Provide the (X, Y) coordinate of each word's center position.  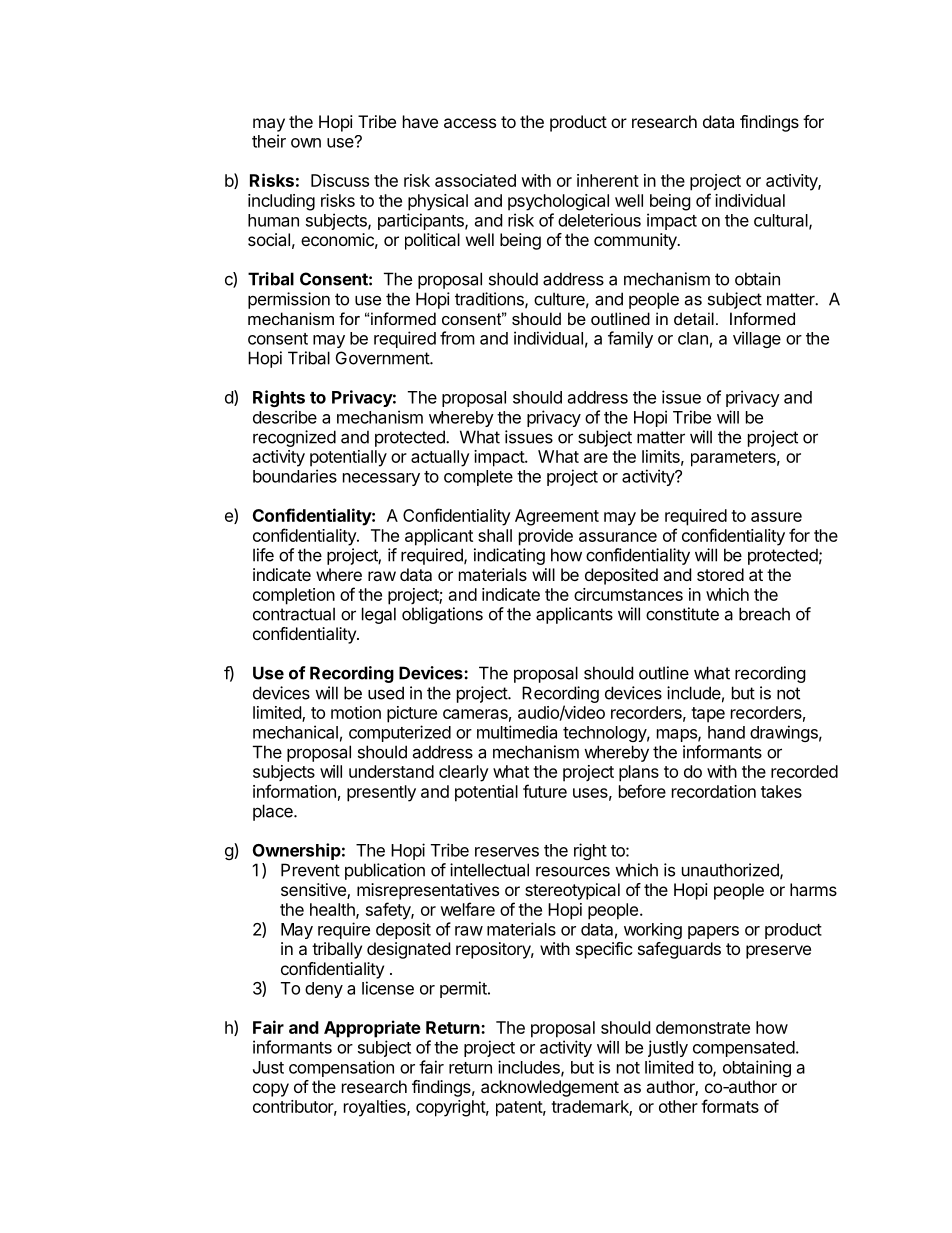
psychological (558, 202)
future (545, 791)
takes (781, 791)
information (294, 791)
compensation (341, 1068)
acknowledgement (550, 1088)
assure (776, 517)
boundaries (295, 476)
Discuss (340, 180)
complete (478, 478)
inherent (608, 180)
